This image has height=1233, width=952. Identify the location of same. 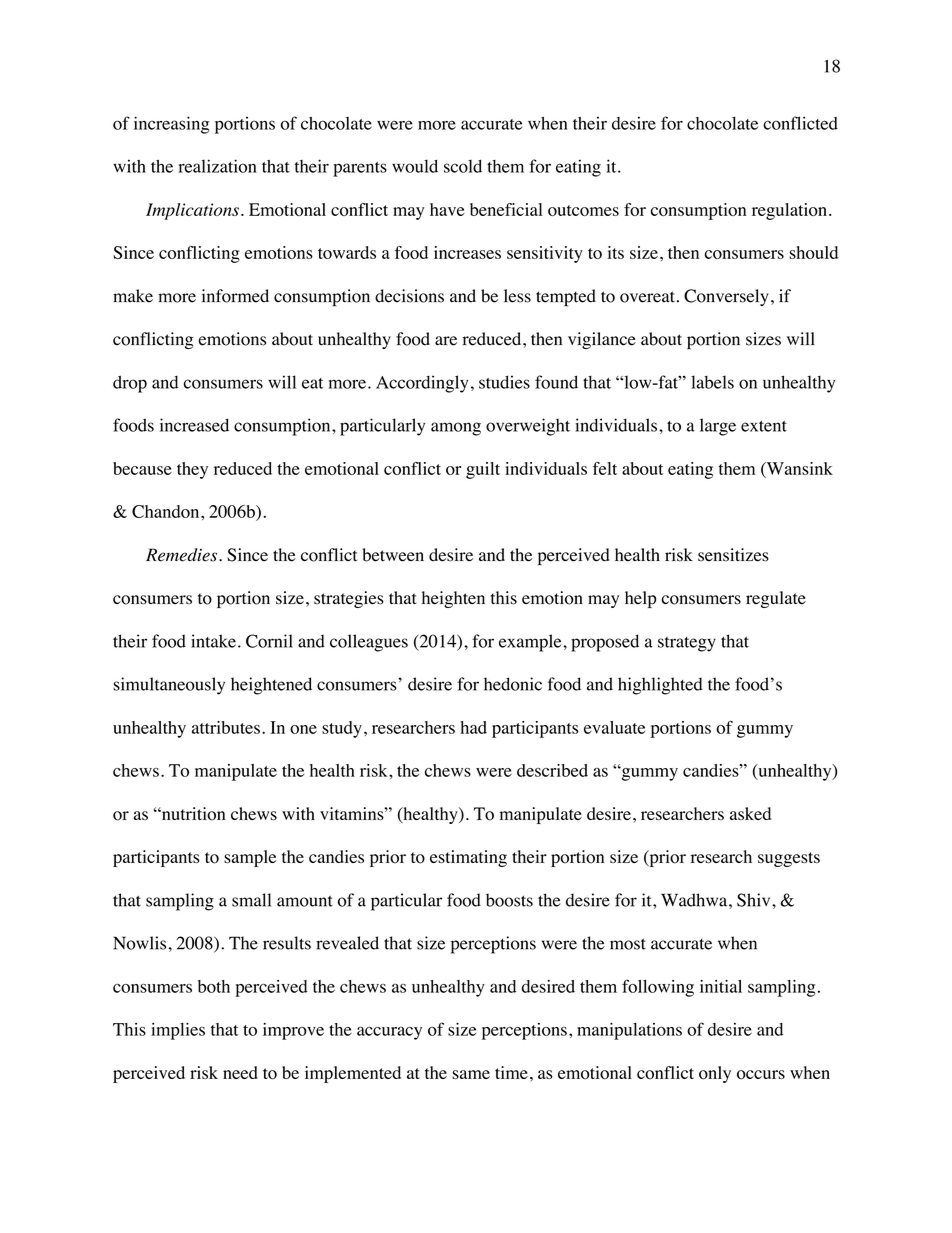
(471, 1074).
